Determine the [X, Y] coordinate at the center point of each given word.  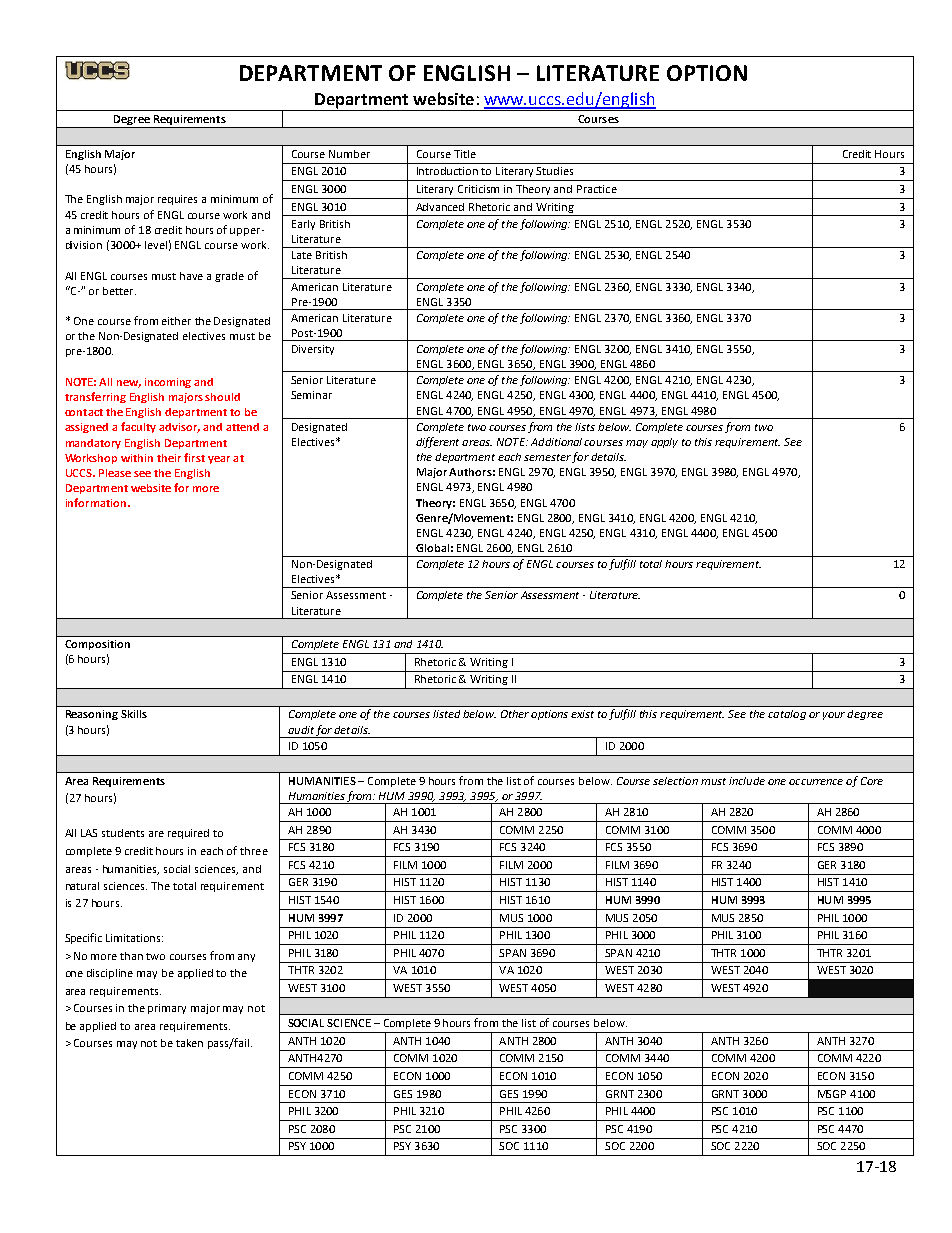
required [188, 834]
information [96, 502]
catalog [787, 715]
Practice [597, 189]
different [437, 442]
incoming [168, 383]
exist [582, 714]
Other [515, 714]
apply [664, 443]
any [246, 958]
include [747, 781]
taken [189, 1043]
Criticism [478, 189]
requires [177, 200]
